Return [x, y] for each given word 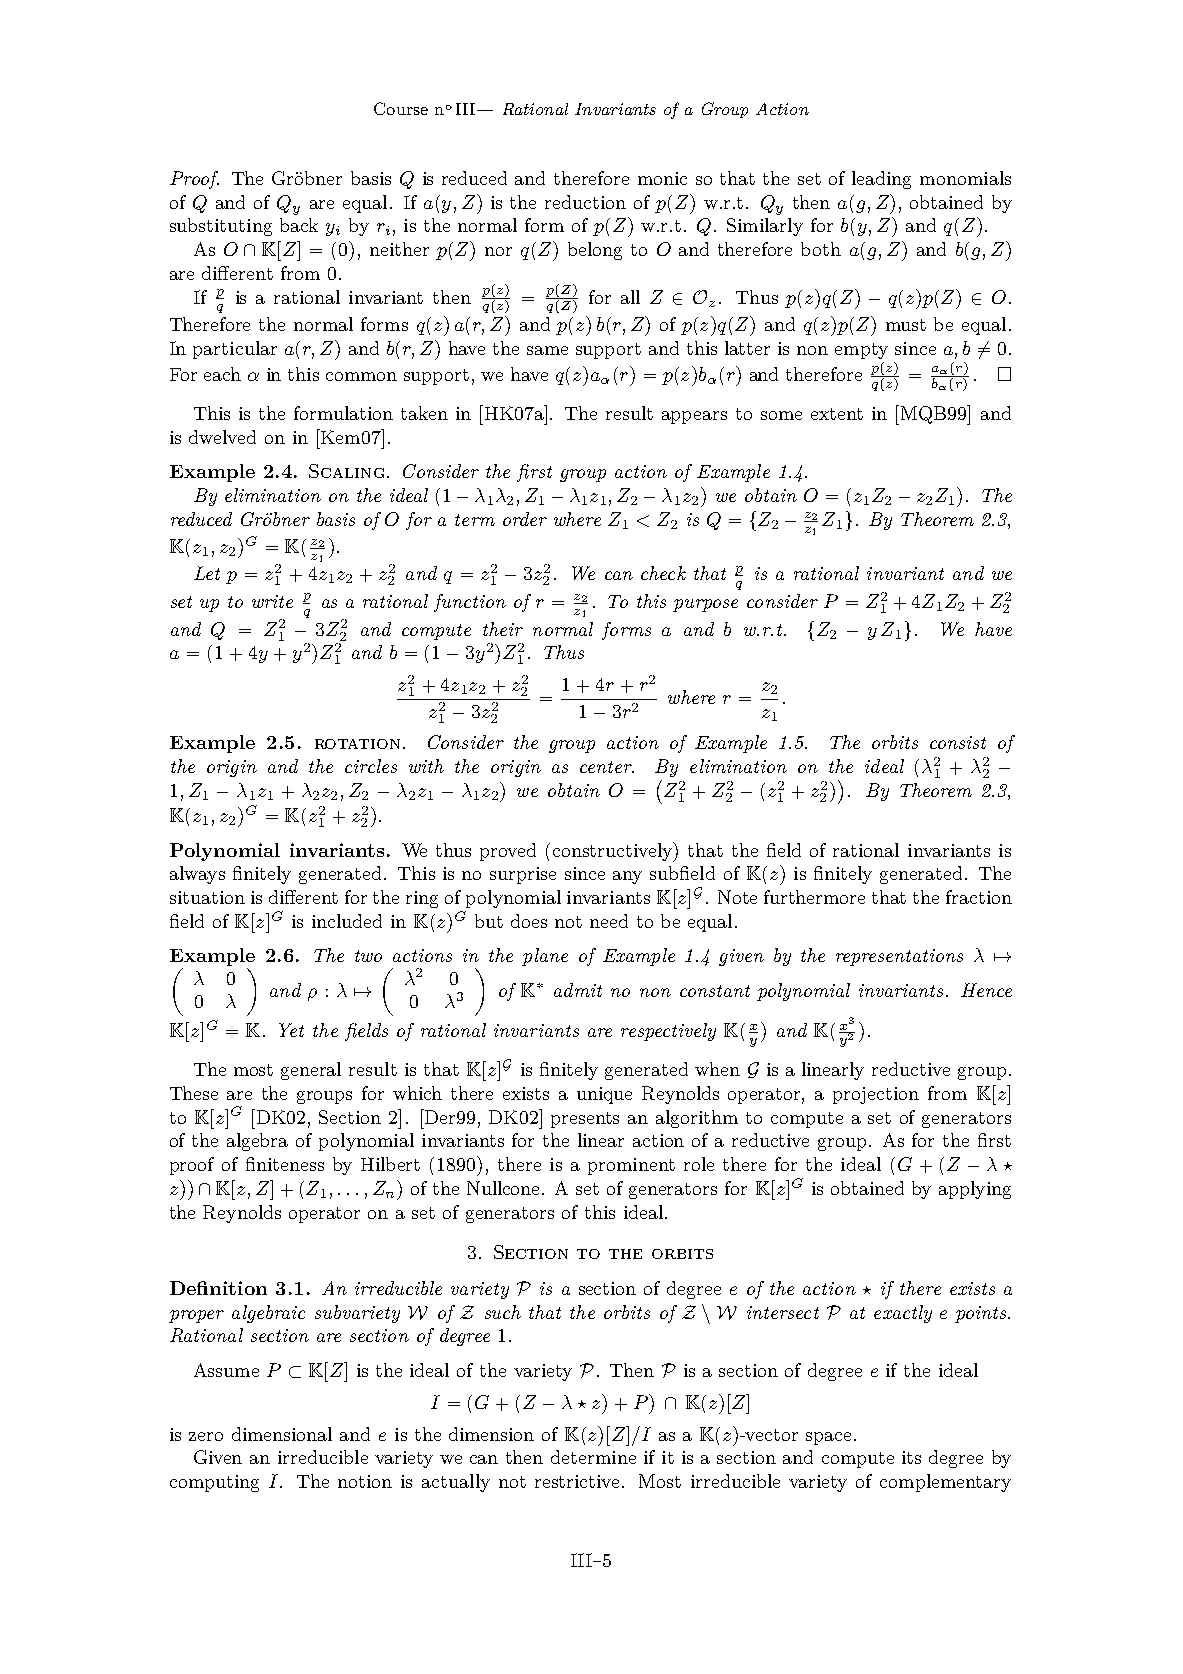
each [222, 374]
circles [371, 766]
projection [876, 1095]
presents [585, 1120]
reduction [585, 202]
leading [881, 180]
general [311, 1071]
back [299, 225]
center [607, 767]
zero [206, 1436]
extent [837, 414]
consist [958, 742]
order [525, 519]
